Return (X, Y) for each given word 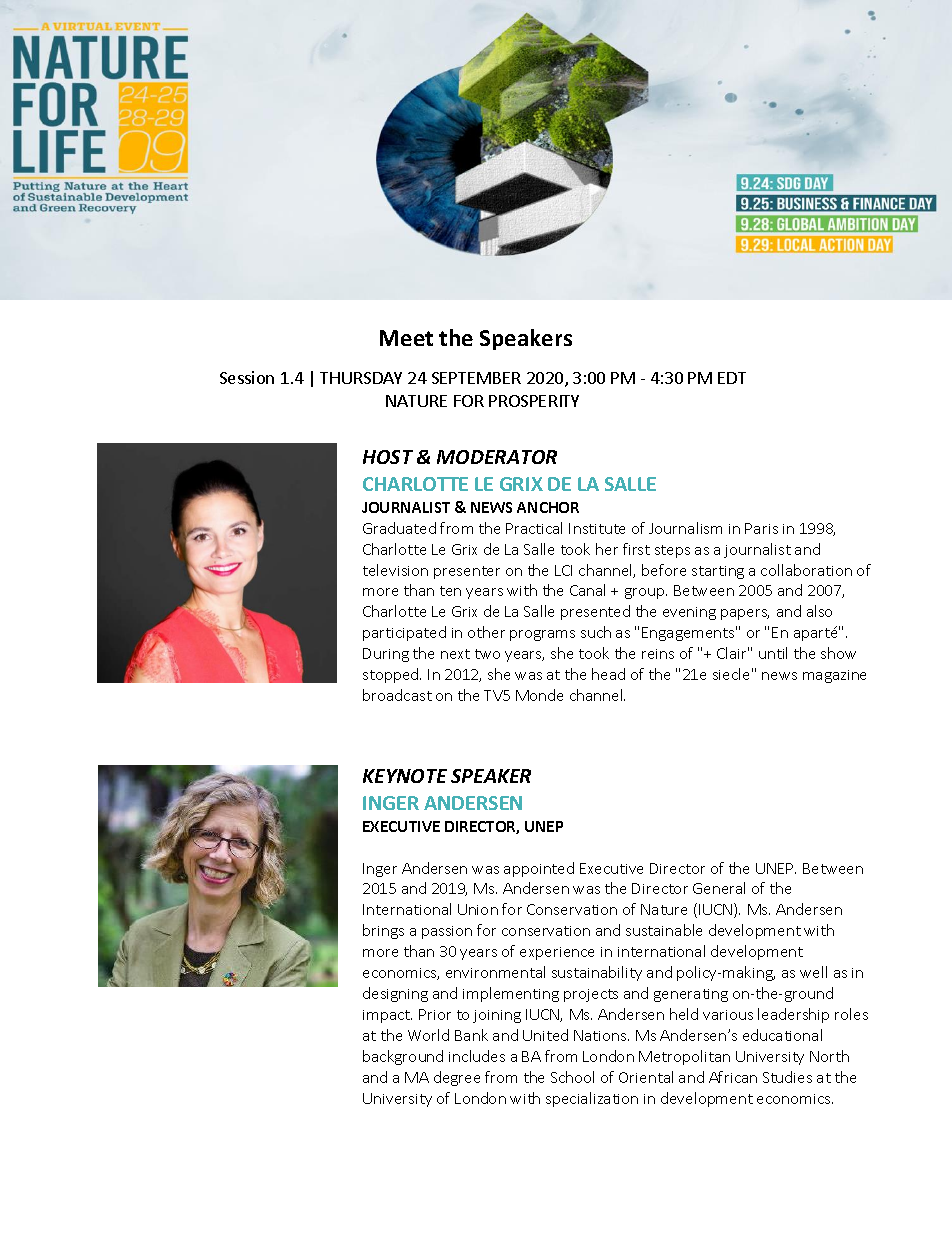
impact (387, 1016)
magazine (834, 676)
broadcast (397, 695)
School (572, 1077)
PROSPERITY (534, 401)
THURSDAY (361, 378)
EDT (732, 378)
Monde (539, 695)
